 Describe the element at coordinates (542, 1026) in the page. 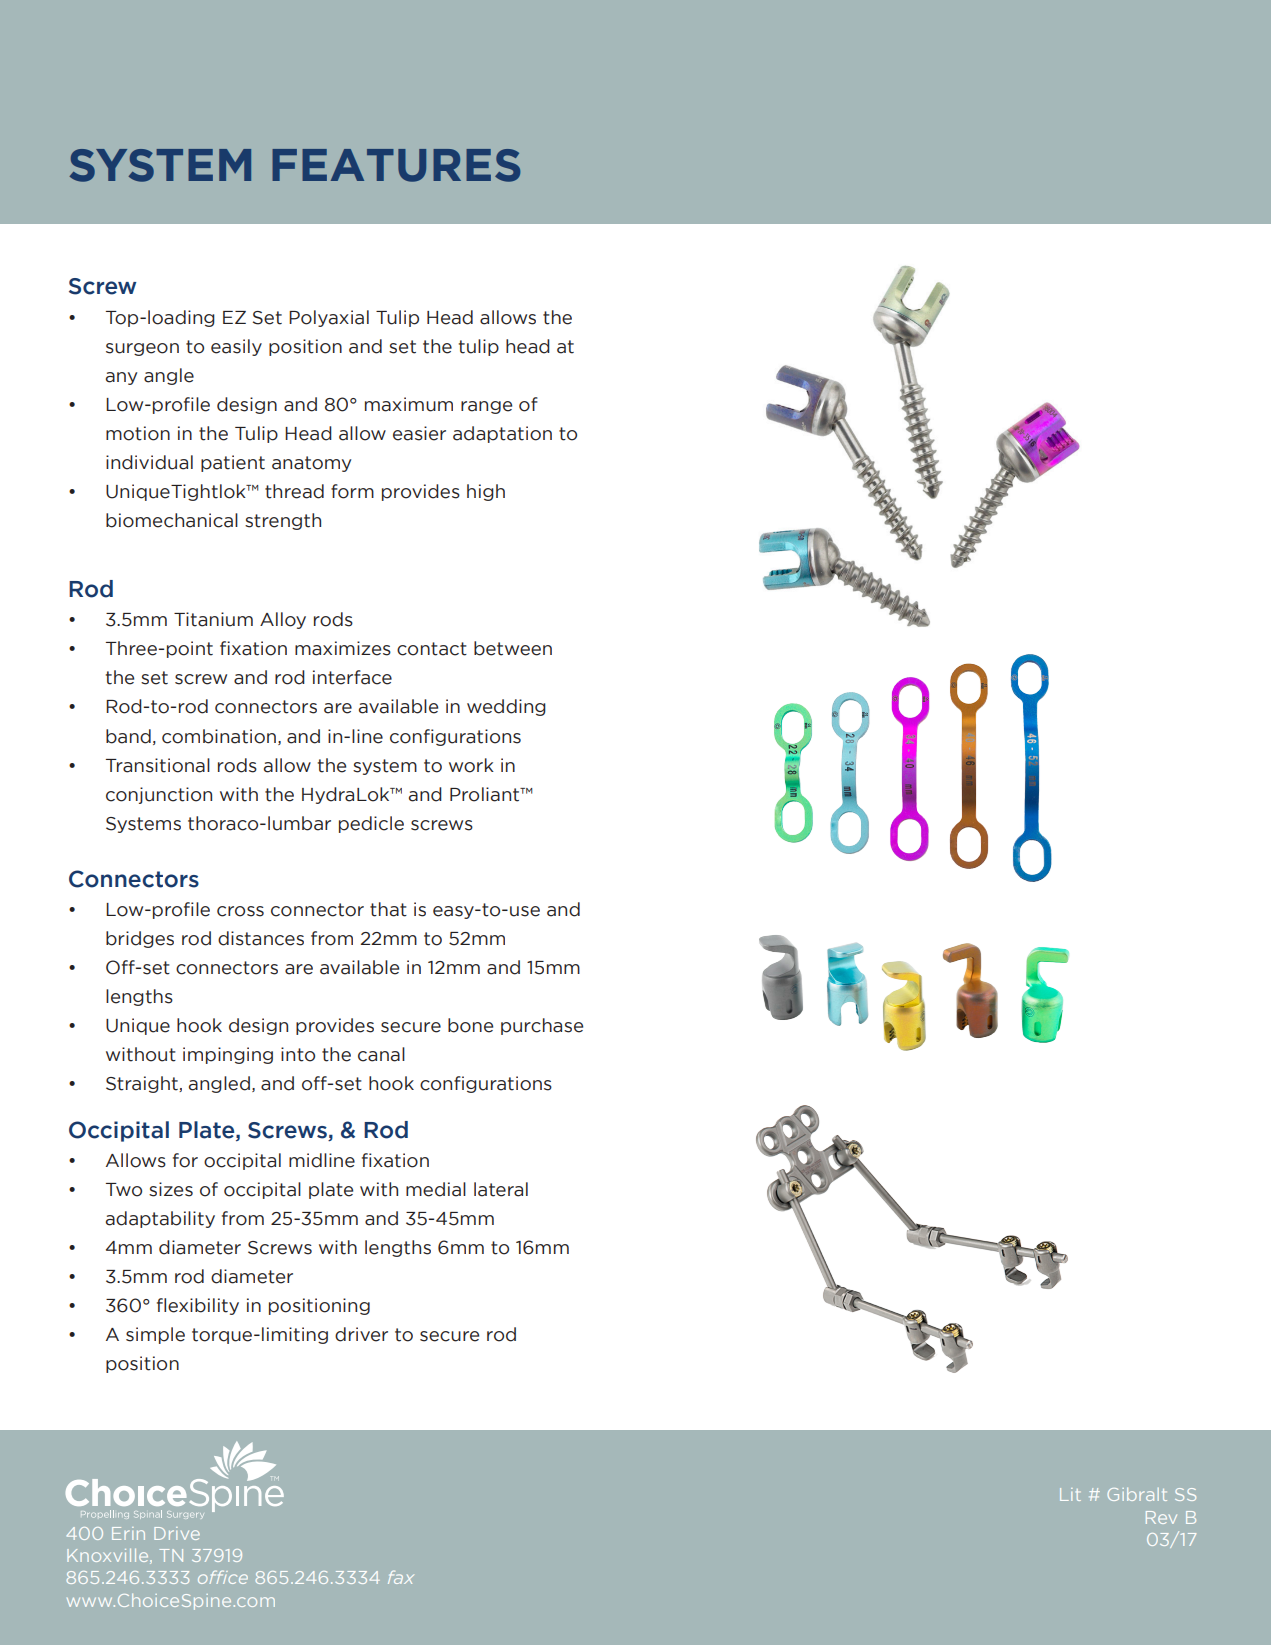

I see `purchase` at that location.
